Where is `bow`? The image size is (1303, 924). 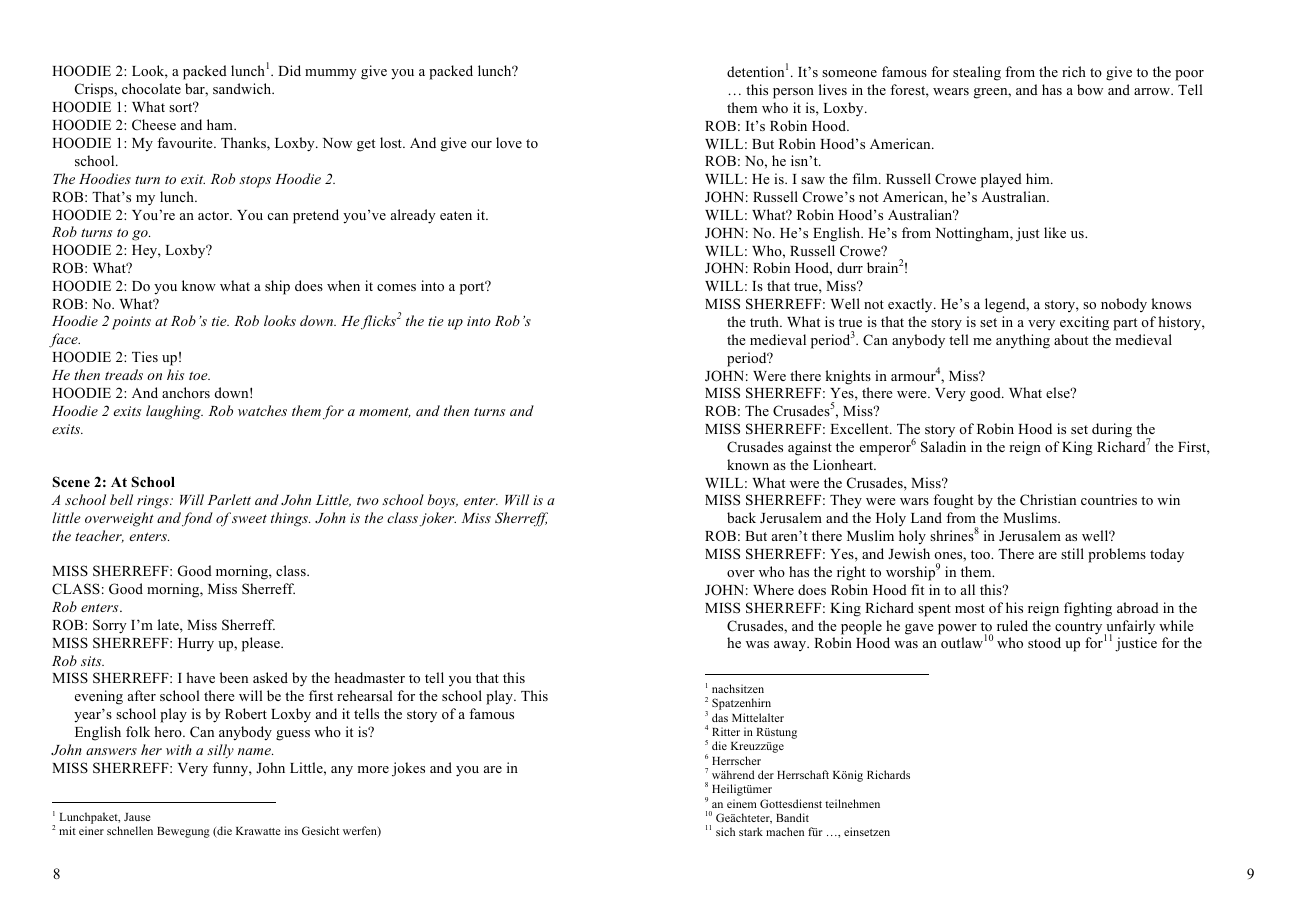
bow is located at coordinates (1090, 89).
